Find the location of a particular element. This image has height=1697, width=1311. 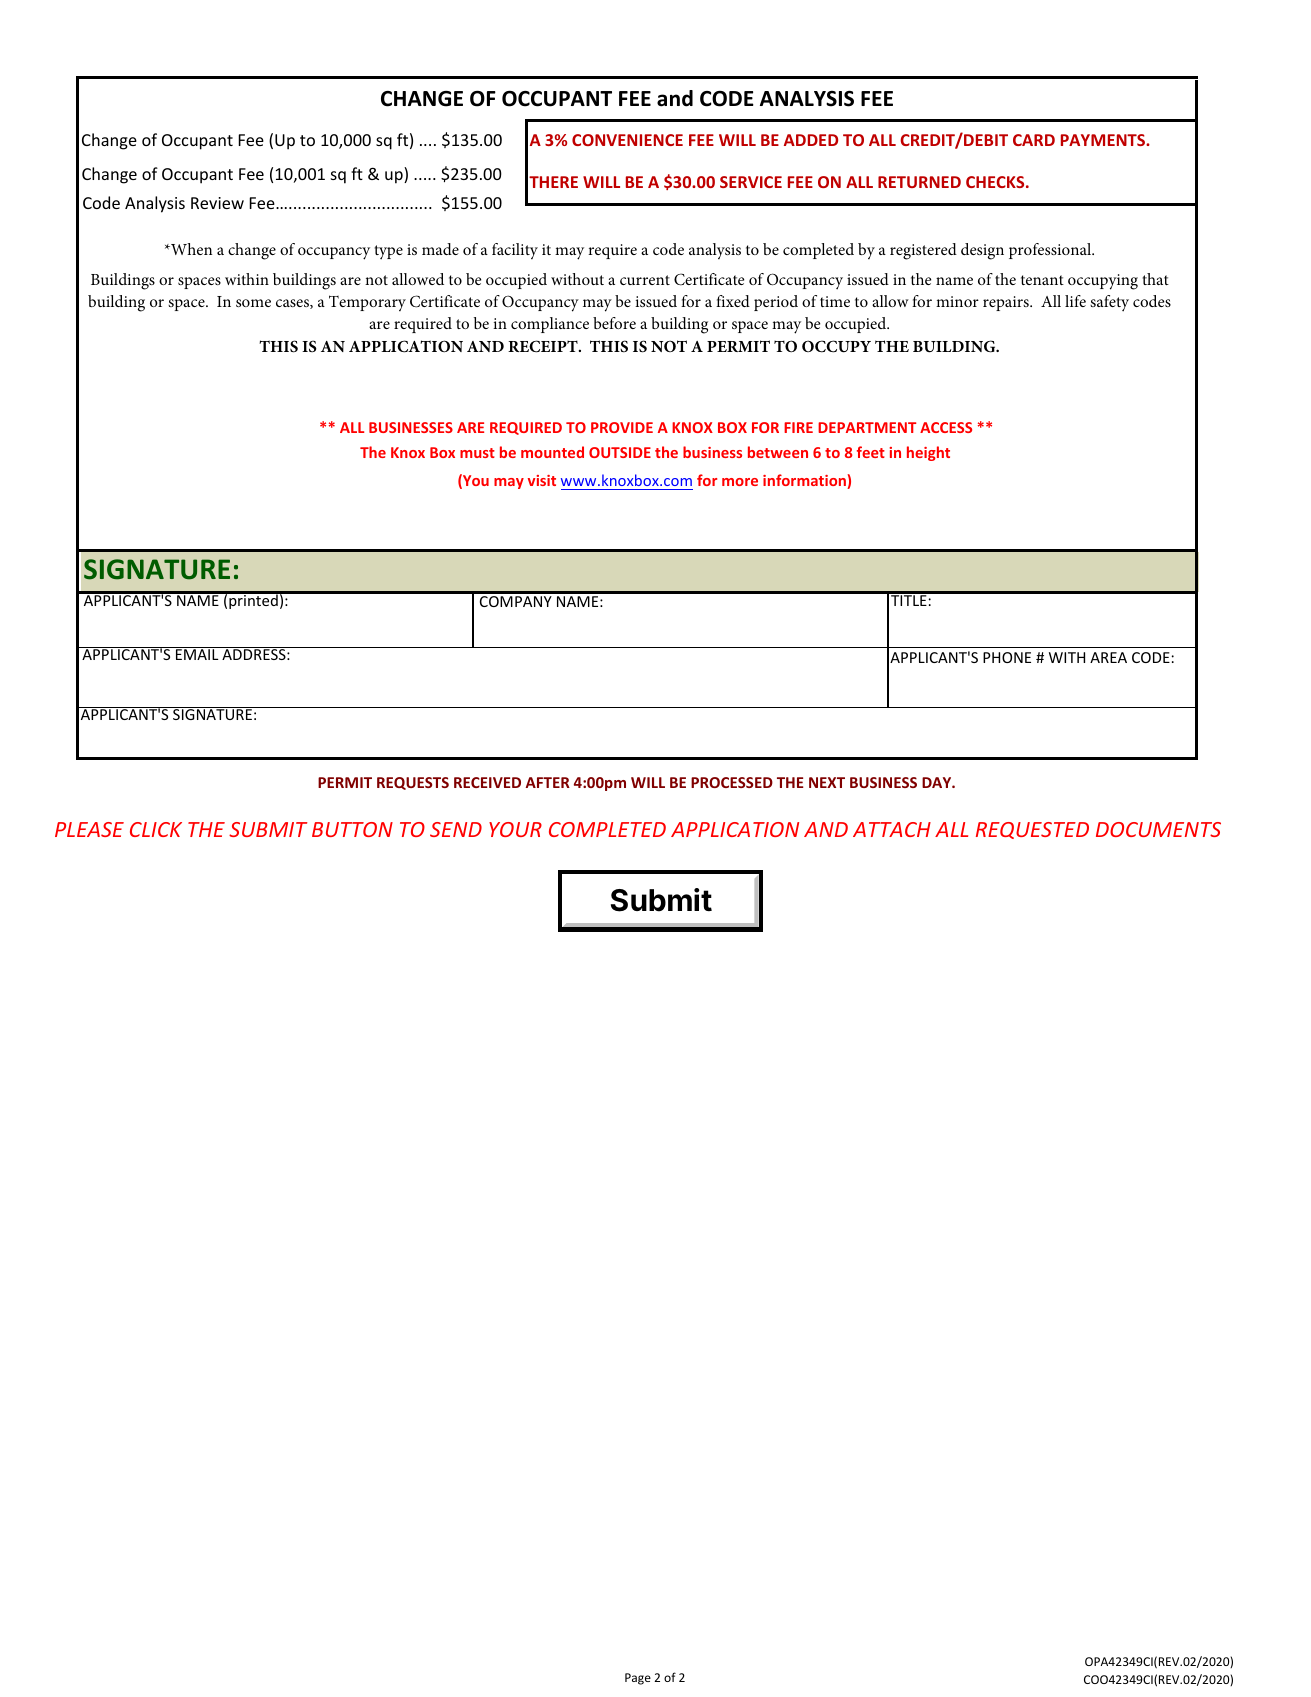

AFTER is located at coordinates (548, 782).
